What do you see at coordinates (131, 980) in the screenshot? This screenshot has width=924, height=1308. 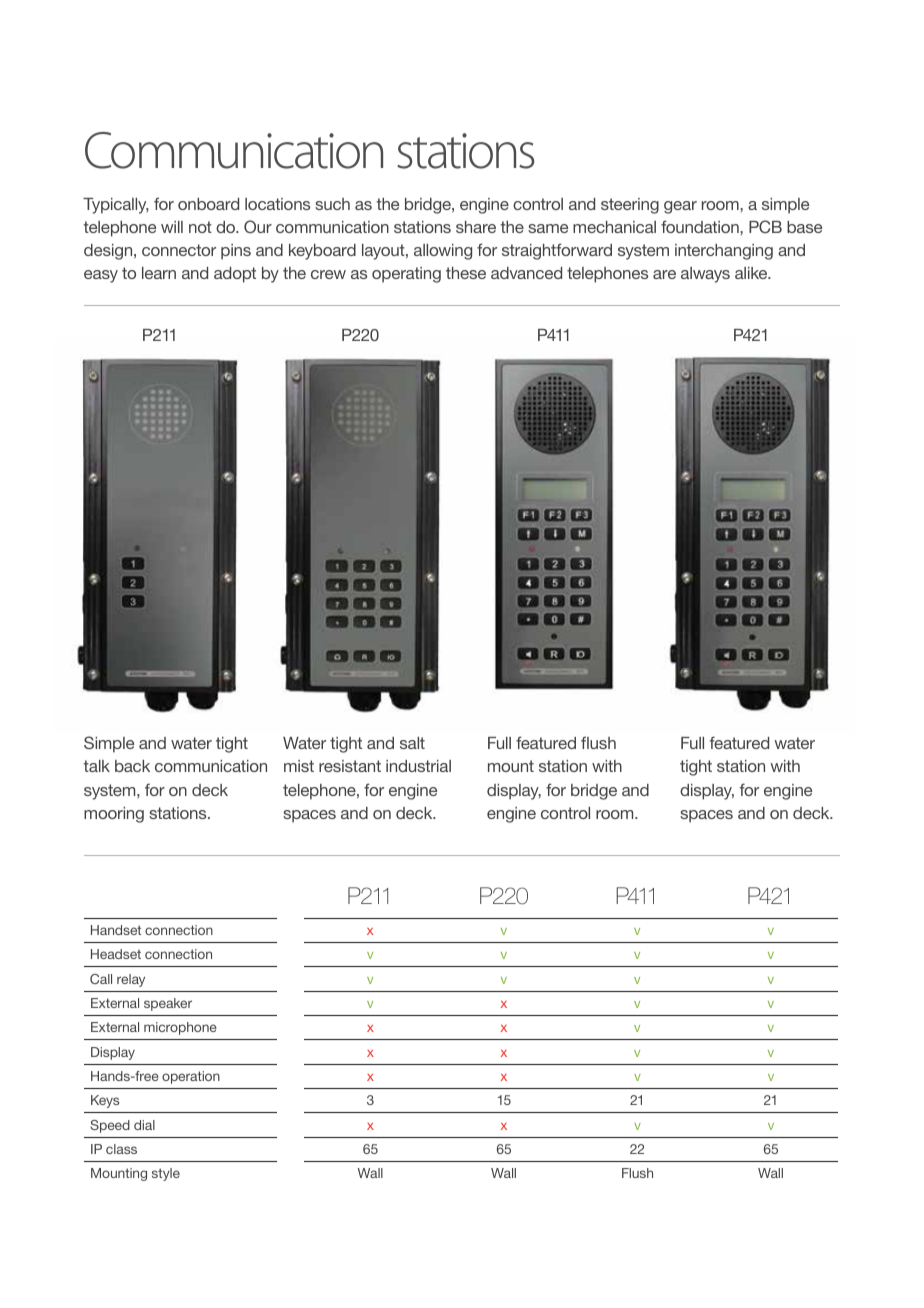 I see `relay` at bounding box center [131, 980].
